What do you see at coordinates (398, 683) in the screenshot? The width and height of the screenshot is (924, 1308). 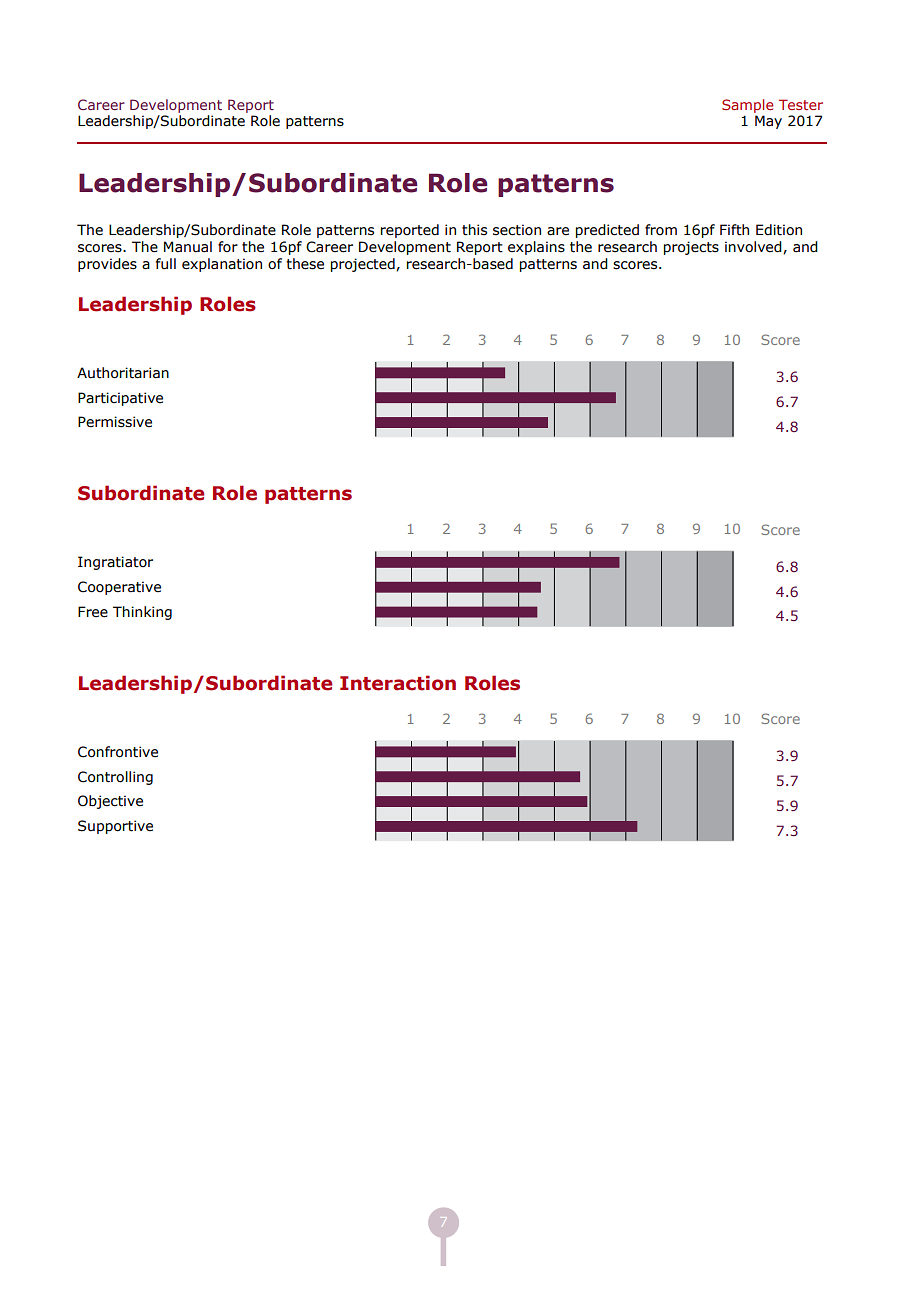 I see `Interaction` at bounding box center [398, 683].
